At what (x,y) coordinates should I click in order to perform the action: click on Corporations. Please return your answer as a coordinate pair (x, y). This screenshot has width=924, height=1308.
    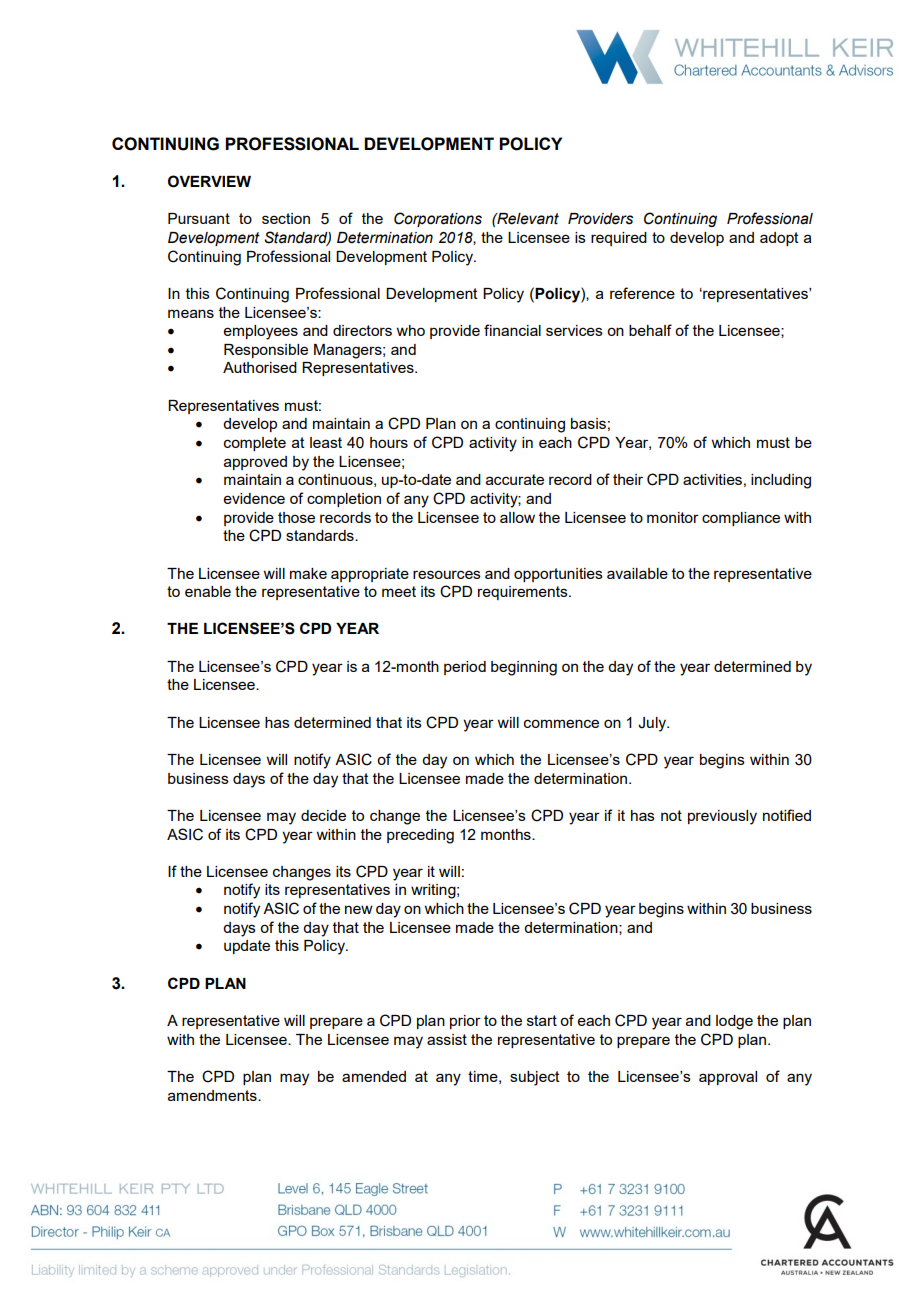
    Looking at the image, I should click on (438, 219).
